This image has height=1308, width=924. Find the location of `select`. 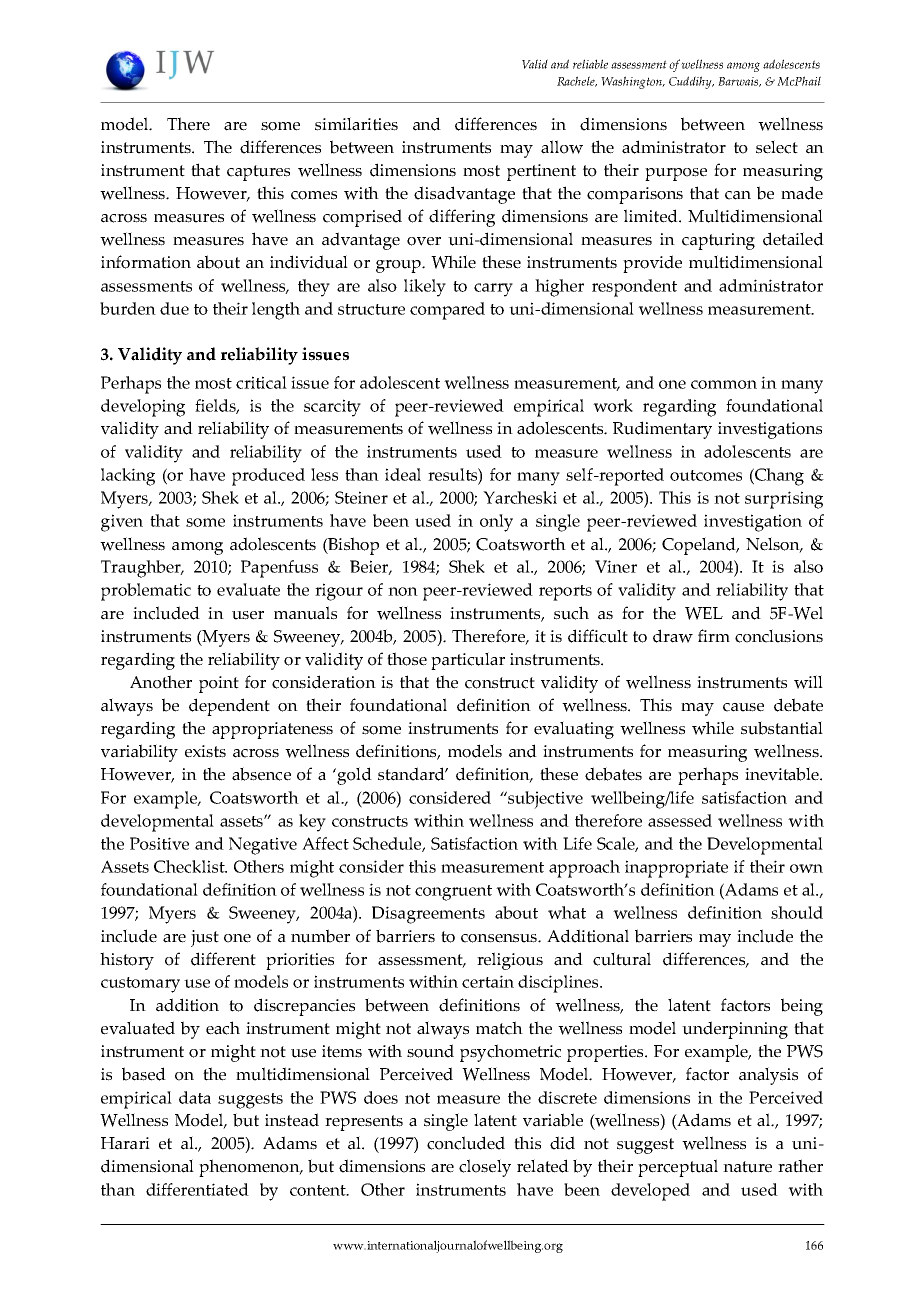

select is located at coordinates (777, 147).
